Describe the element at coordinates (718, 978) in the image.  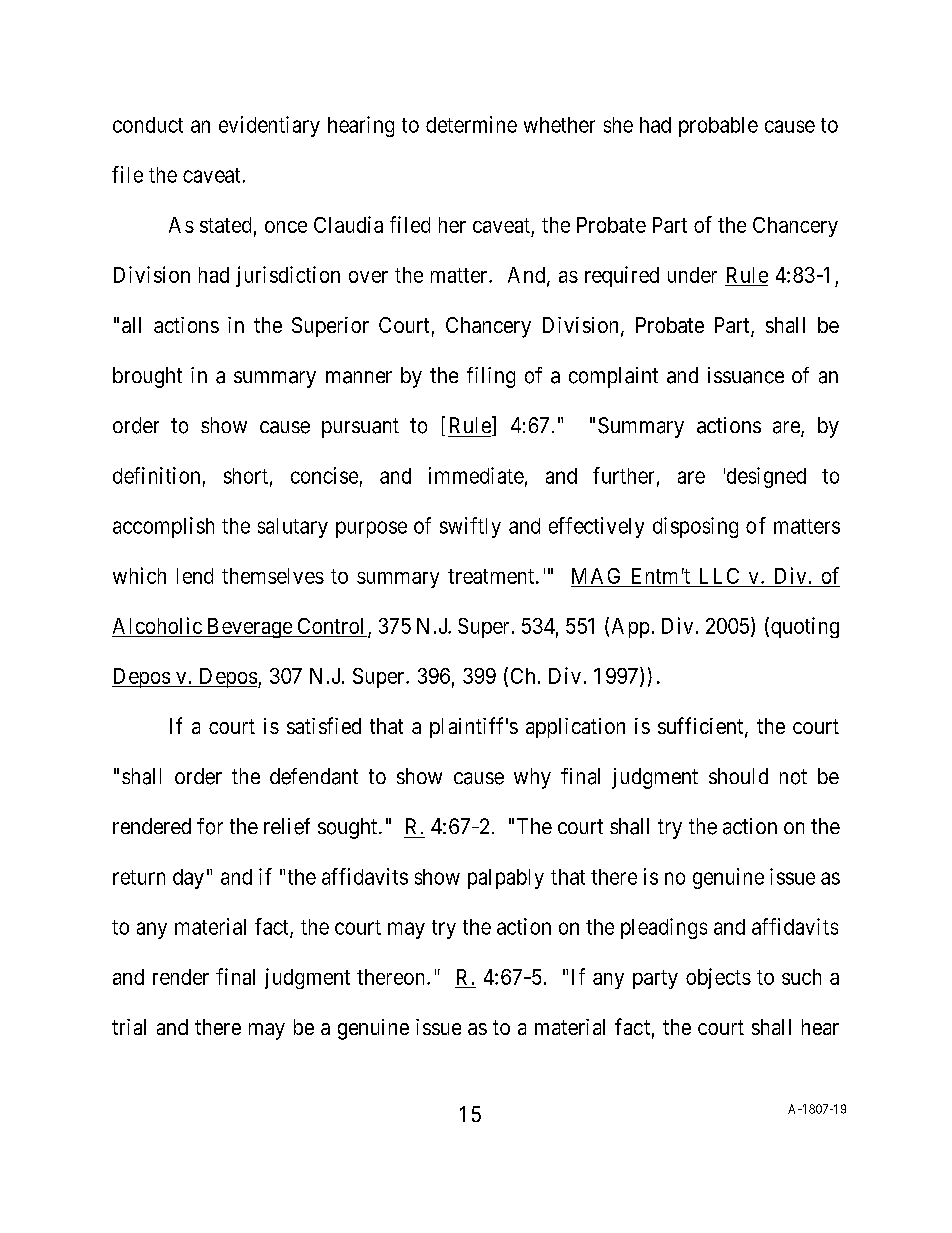
I see `objects` at that location.
